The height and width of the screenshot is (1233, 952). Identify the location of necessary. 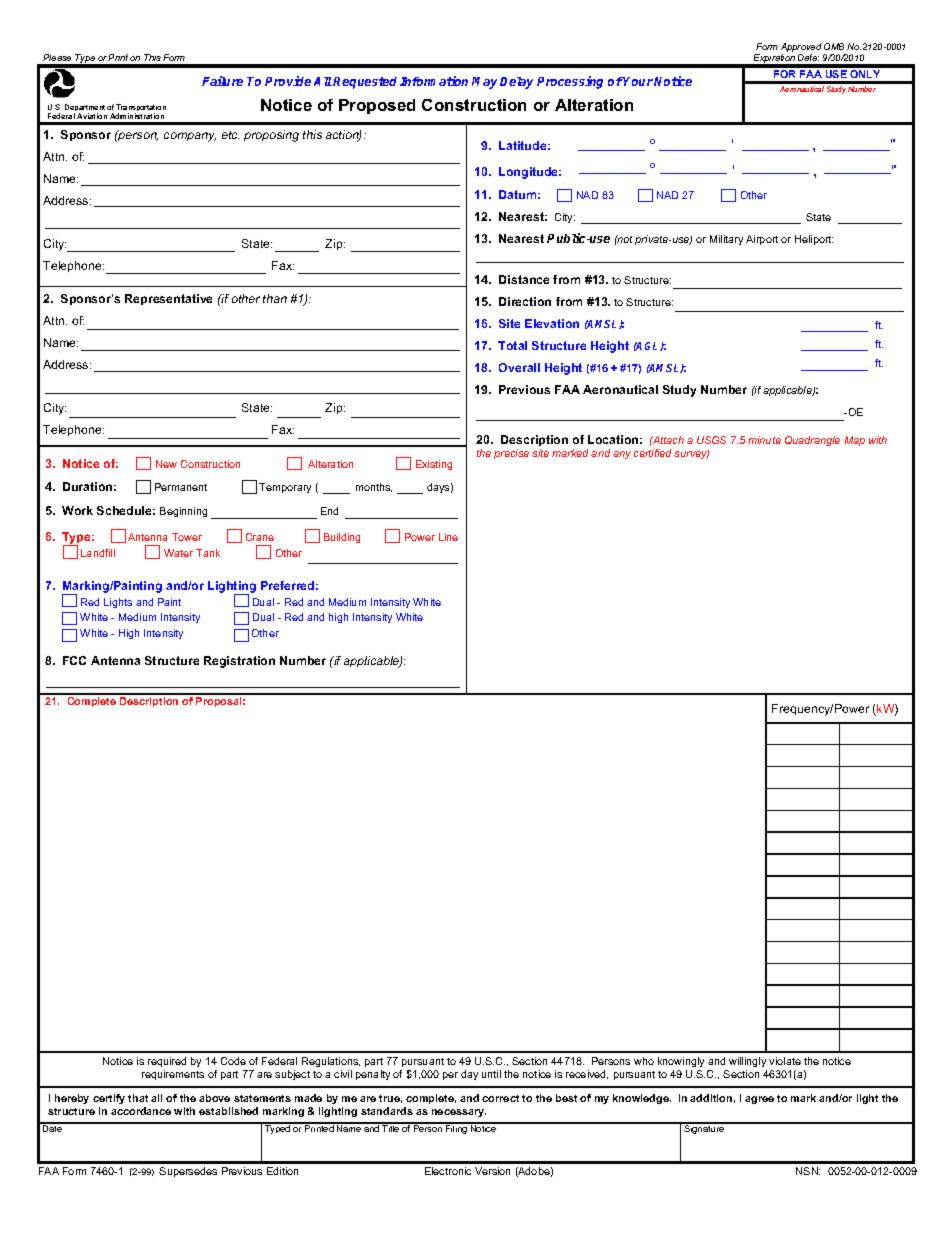
(459, 1113).
